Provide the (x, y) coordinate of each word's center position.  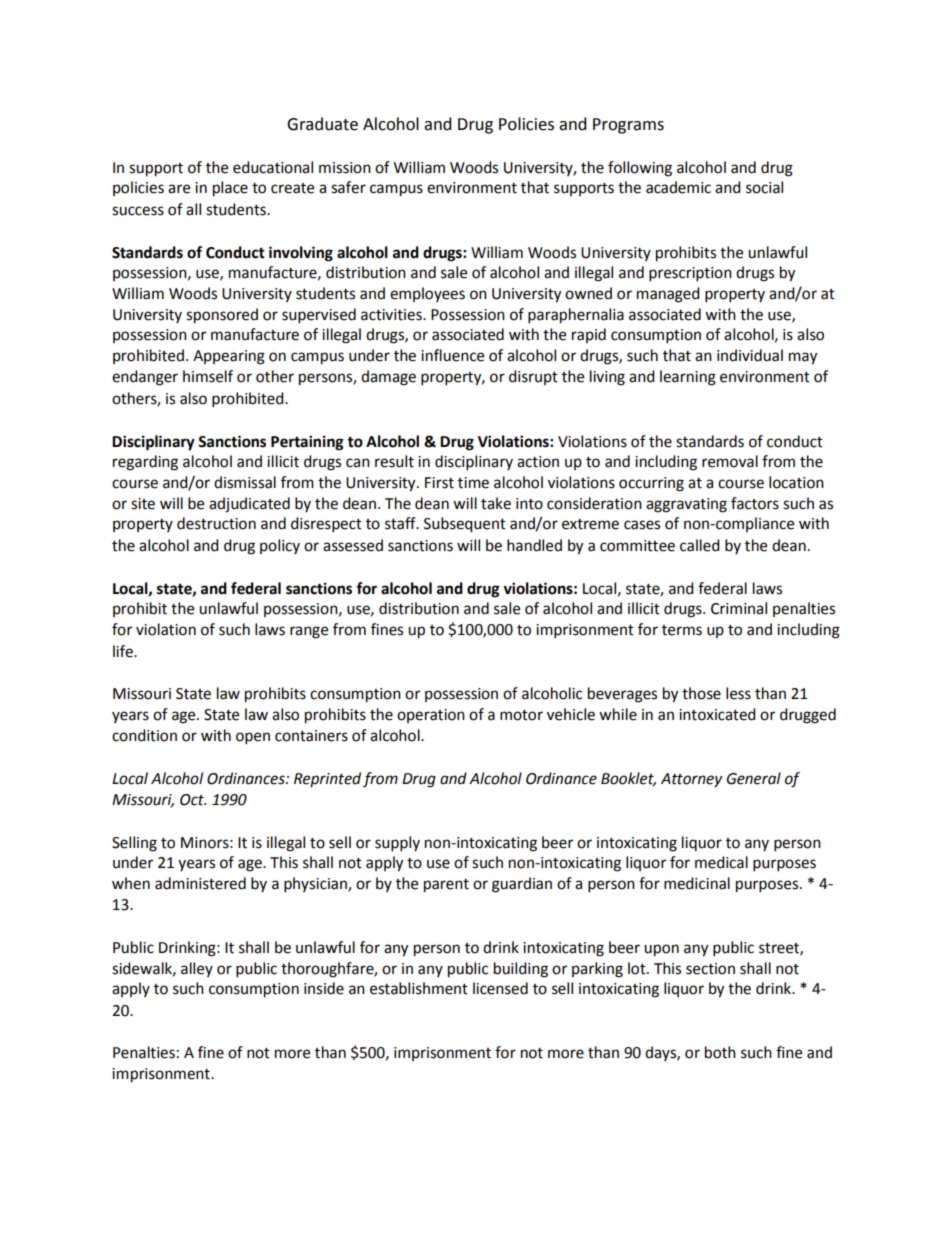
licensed (500, 988)
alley (197, 969)
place (230, 189)
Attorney (691, 780)
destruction (216, 523)
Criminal (739, 608)
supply (397, 844)
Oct (193, 800)
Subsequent (465, 525)
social (764, 187)
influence (452, 355)
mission (345, 168)
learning (688, 378)
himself (208, 376)
